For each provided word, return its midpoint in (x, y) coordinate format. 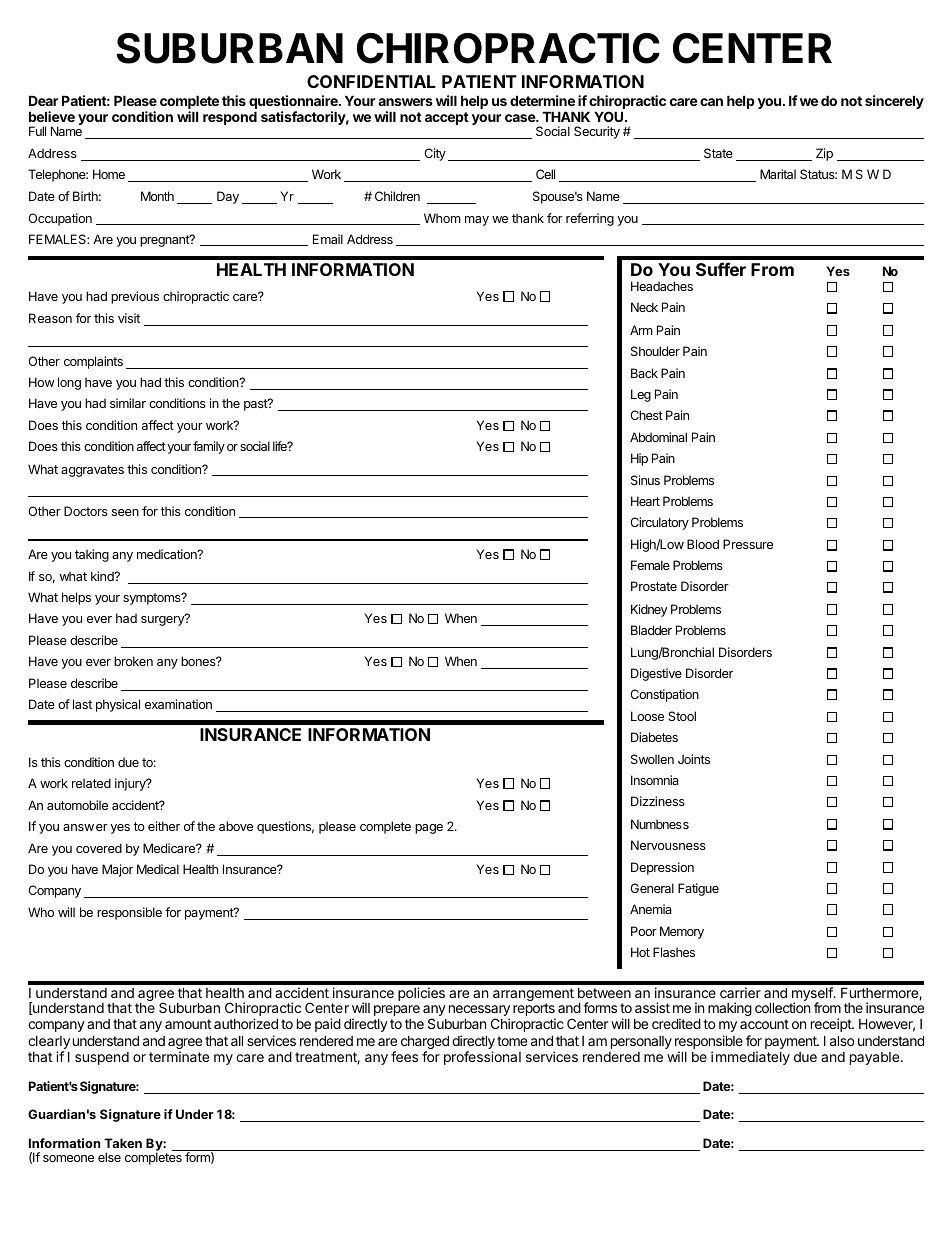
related (91, 783)
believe (52, 116)
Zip (824, 154)
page (429, 829)
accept (447, 118)
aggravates (92, 471)
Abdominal (658, 437)
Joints (694, 759)
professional (482, 1058)
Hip (639, 459)
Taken (123, 1143)
